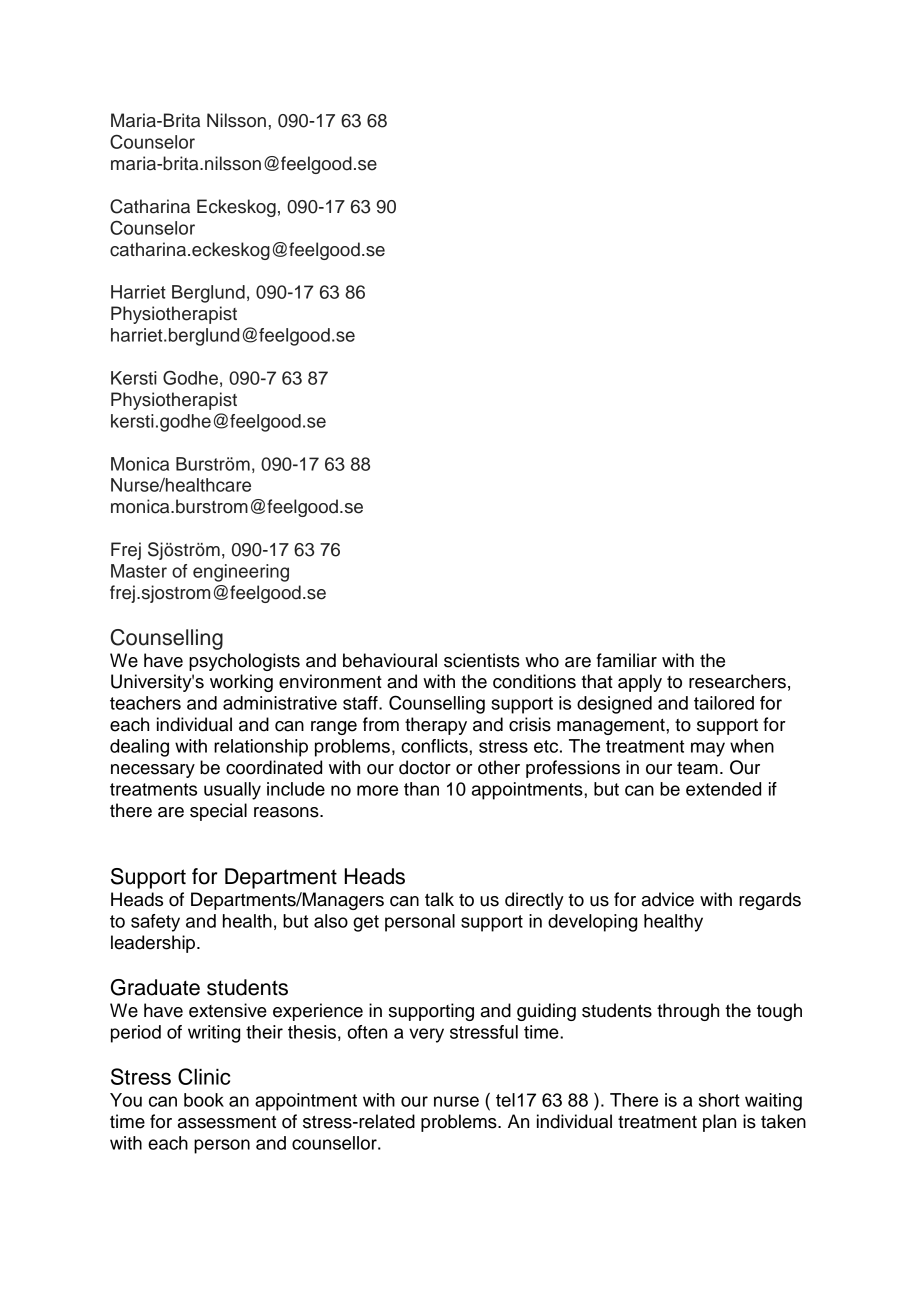 The image size is (924, 1308). What do you see at coordinates (241, 573) in the screenshot?
I see `engineering` at bounding box center [241, 573].
